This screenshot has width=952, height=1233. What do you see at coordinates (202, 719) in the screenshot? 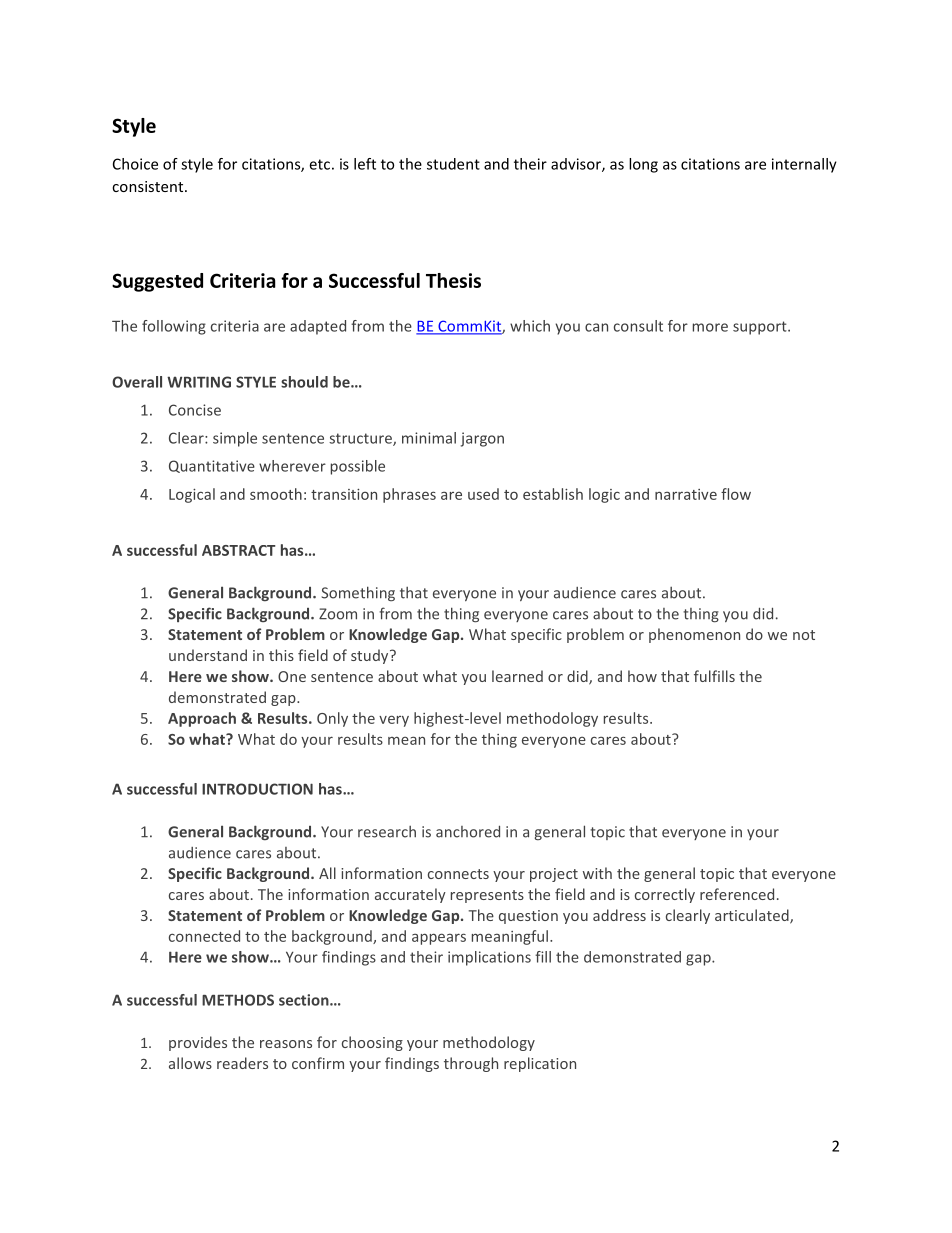
I see `Approach` at bounding box center [202, 719].
